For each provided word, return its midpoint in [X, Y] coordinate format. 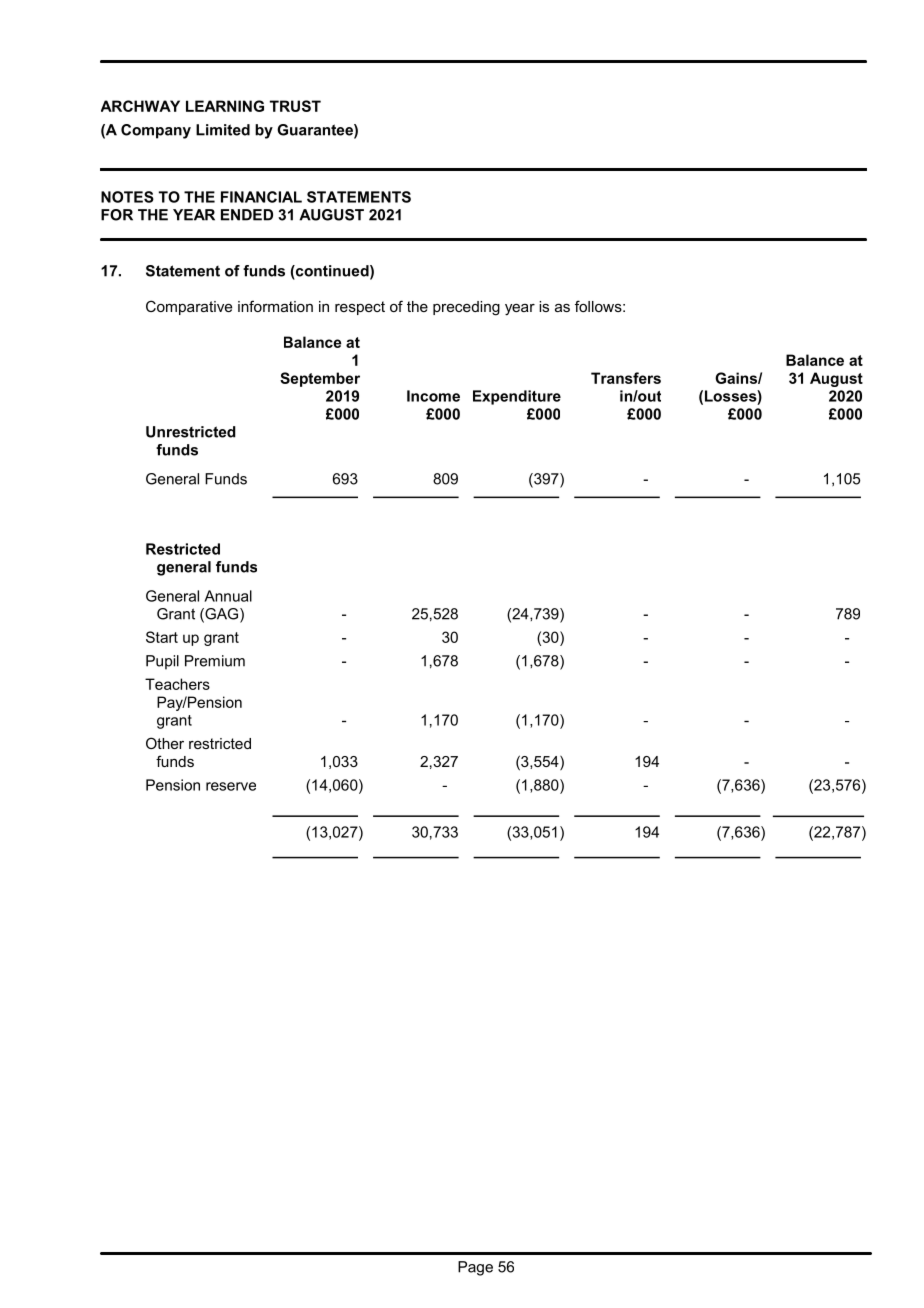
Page [475, 1268]
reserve [231, 786]
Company [156, 131]
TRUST [295, 106]
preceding [466, 308]
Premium [215, 661]
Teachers [177, 684]
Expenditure [517, 397]
